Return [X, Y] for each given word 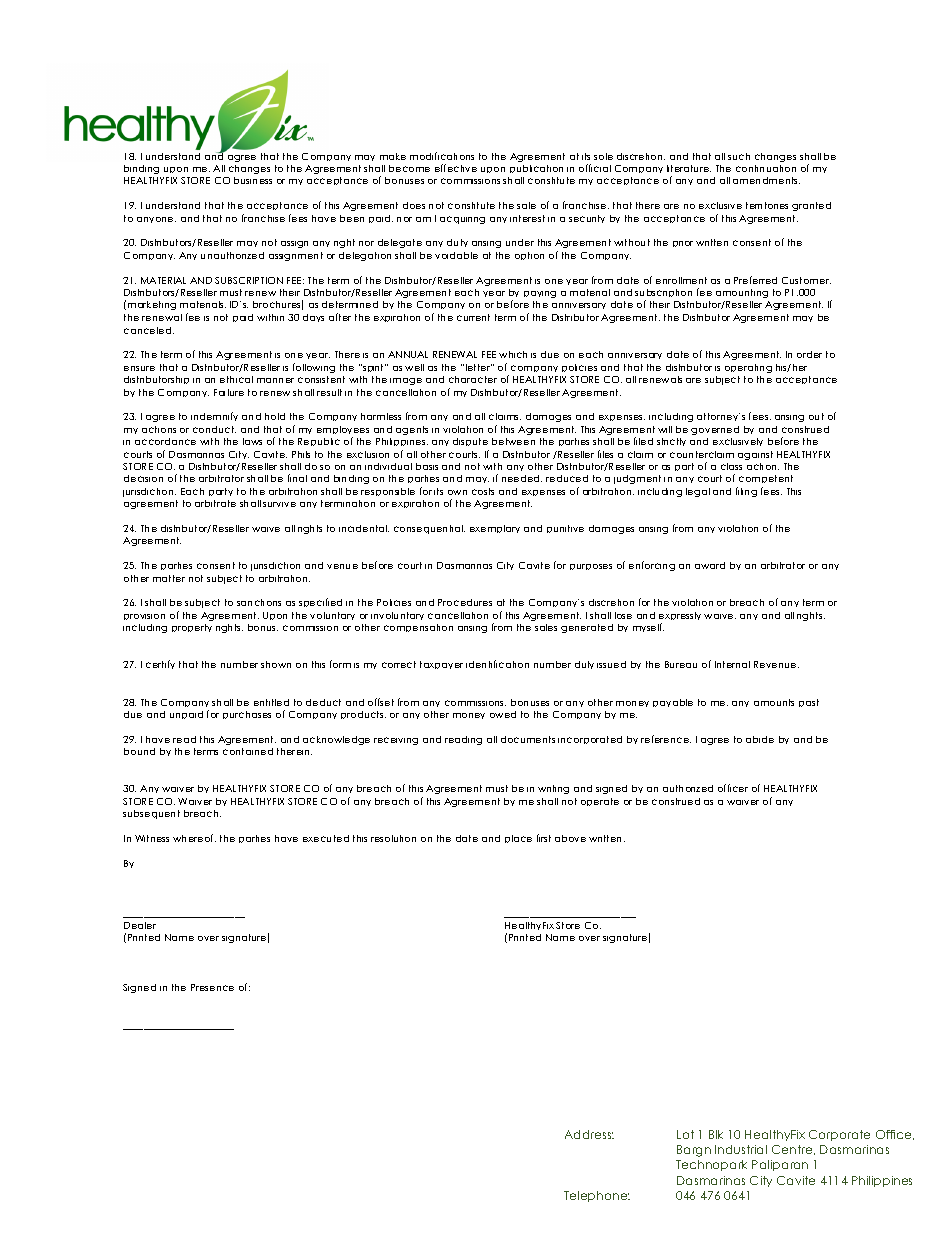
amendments [766, 180]
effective [456, 168]
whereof [194, 838]
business [253, 180]
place [518, 839]
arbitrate [215, 503]
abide [760, 739]
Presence [212, 987]
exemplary [495, 529]
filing [746, 492]
